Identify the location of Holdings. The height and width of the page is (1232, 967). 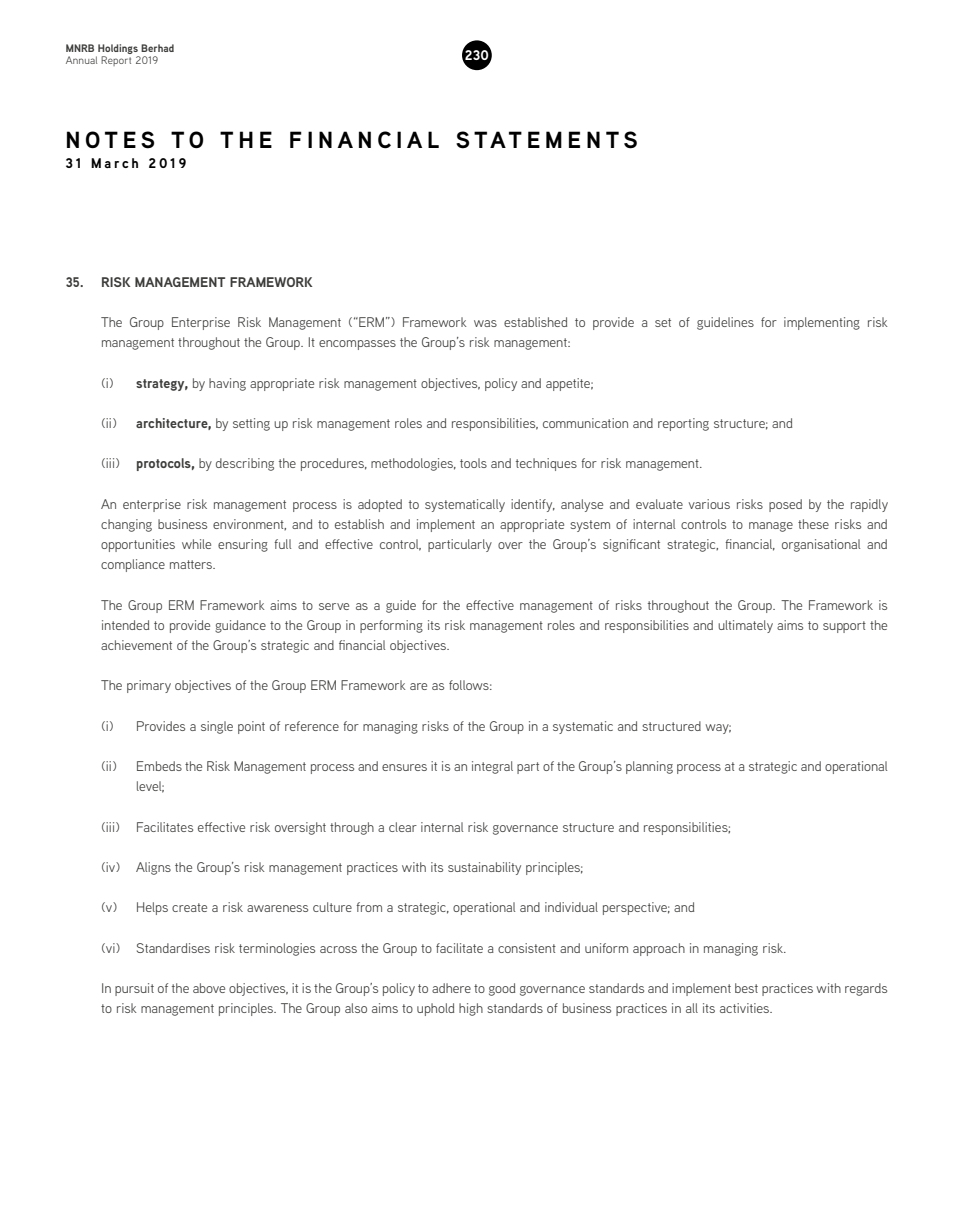
(118, 49).
